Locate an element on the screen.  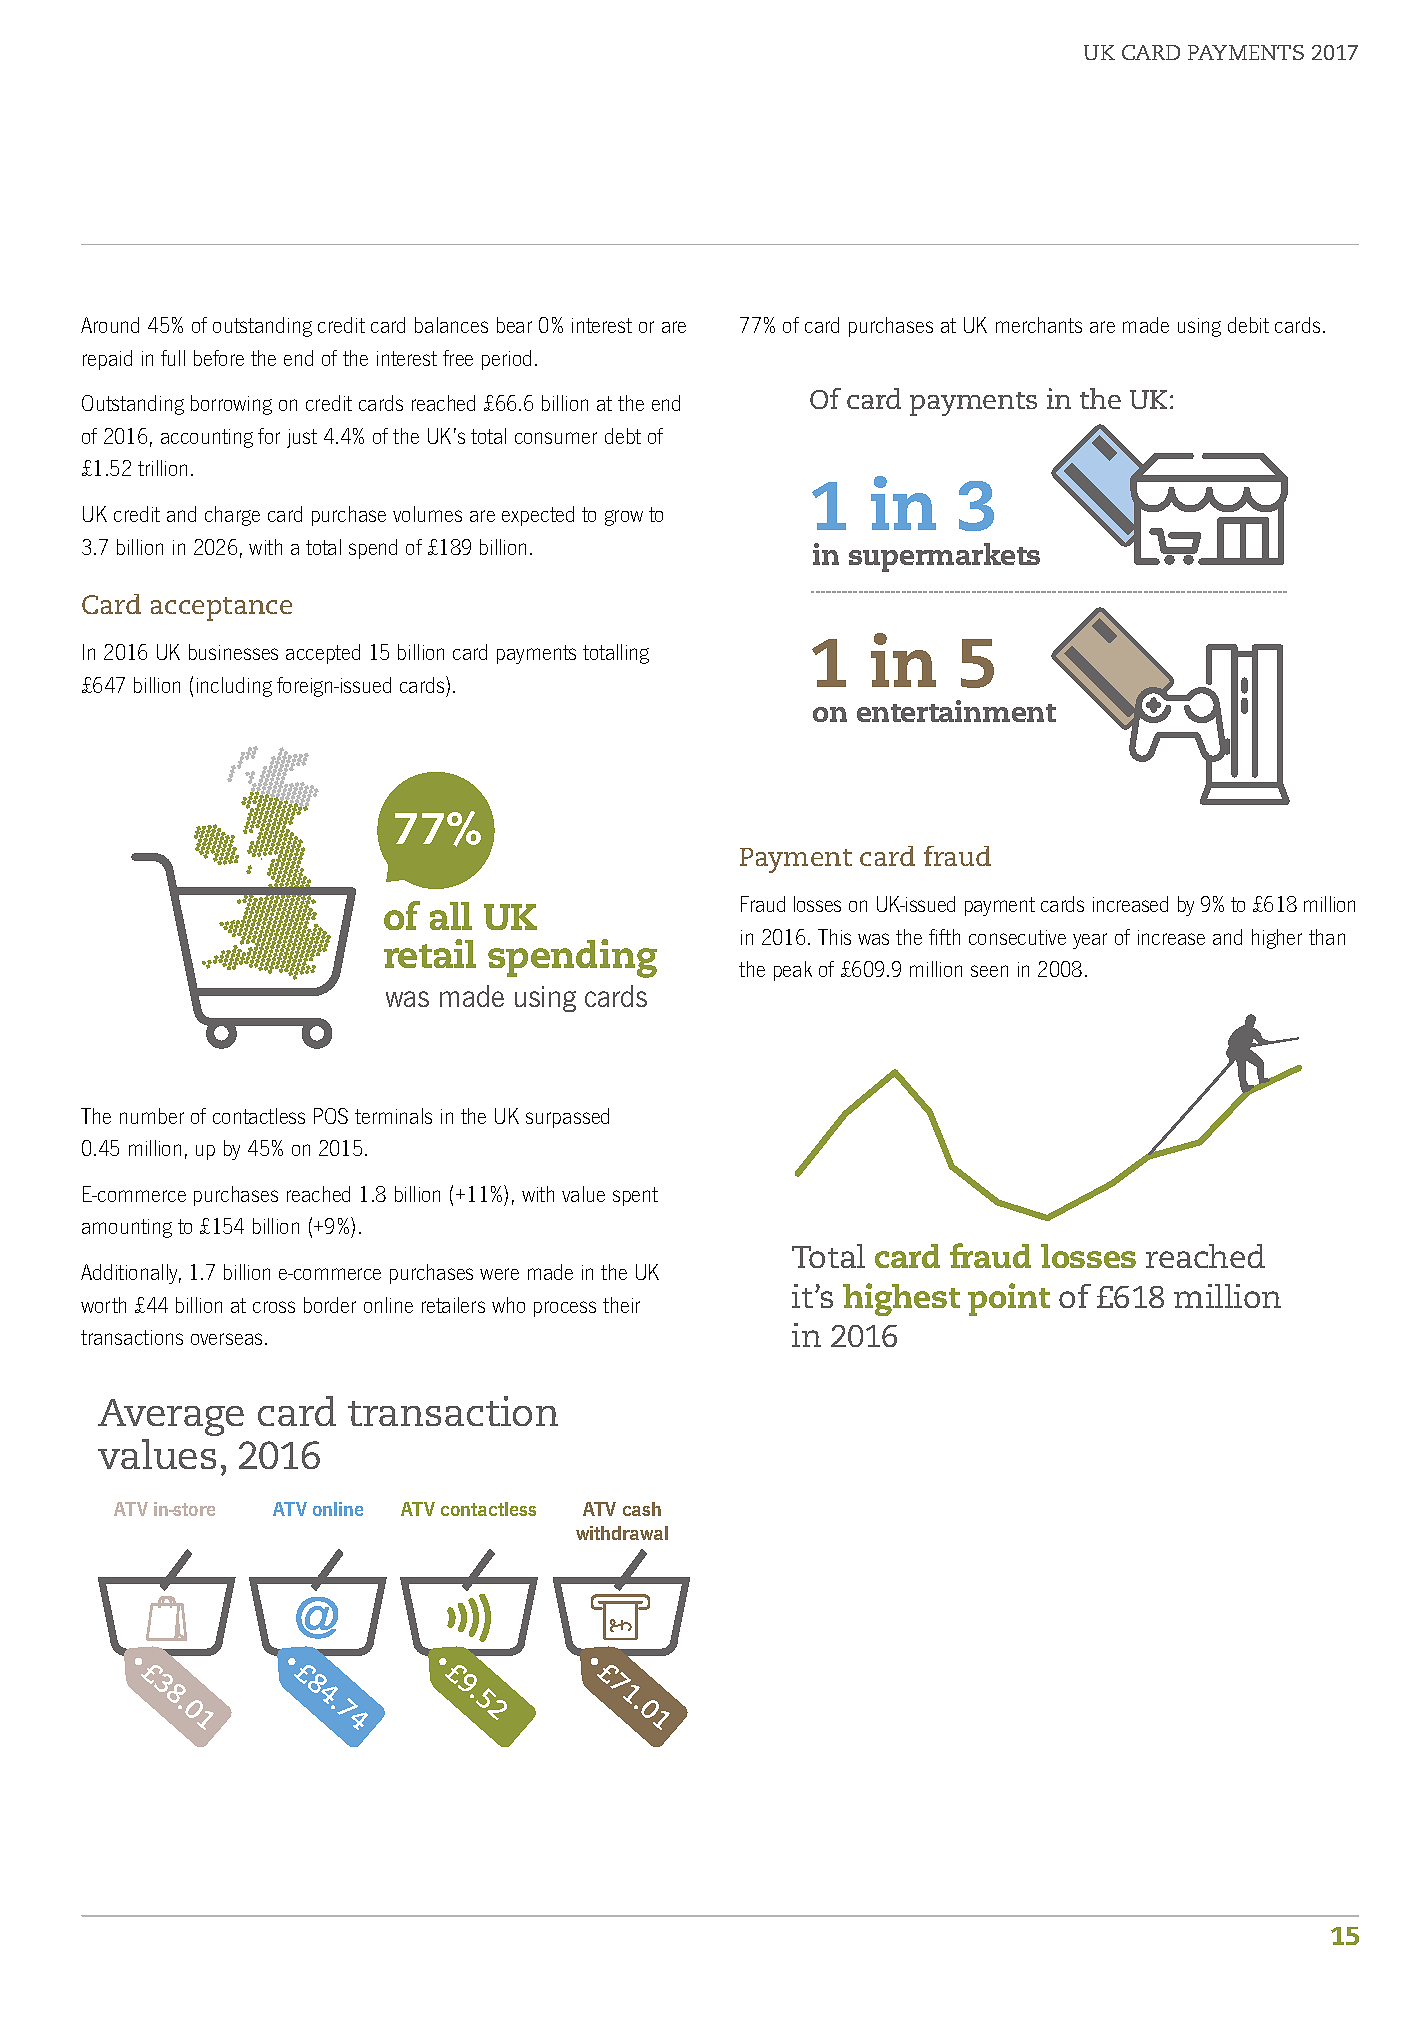
cash is located at coordinates (642, 1509).
